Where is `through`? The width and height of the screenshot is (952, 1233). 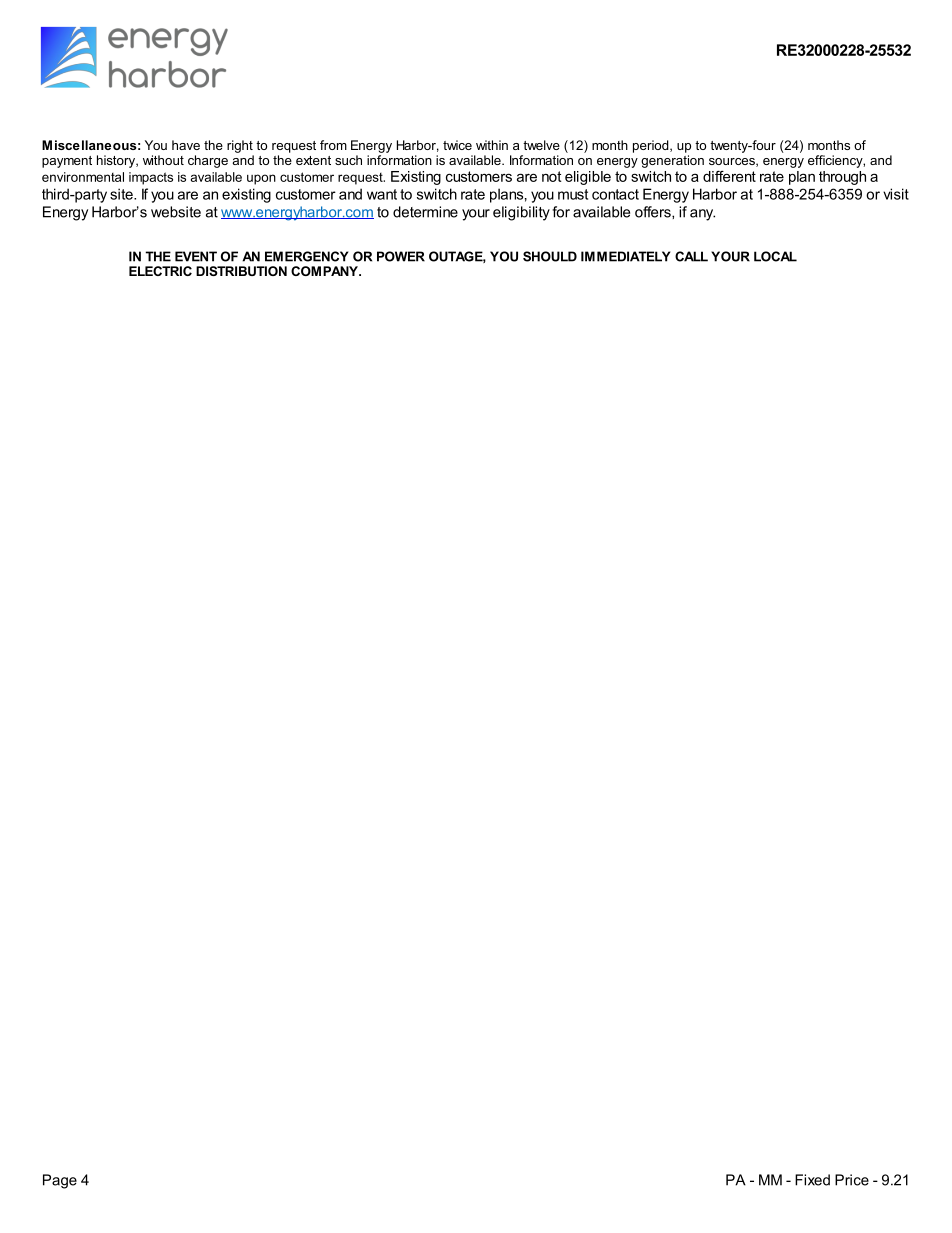 through is located at coordinates (842, 178).
